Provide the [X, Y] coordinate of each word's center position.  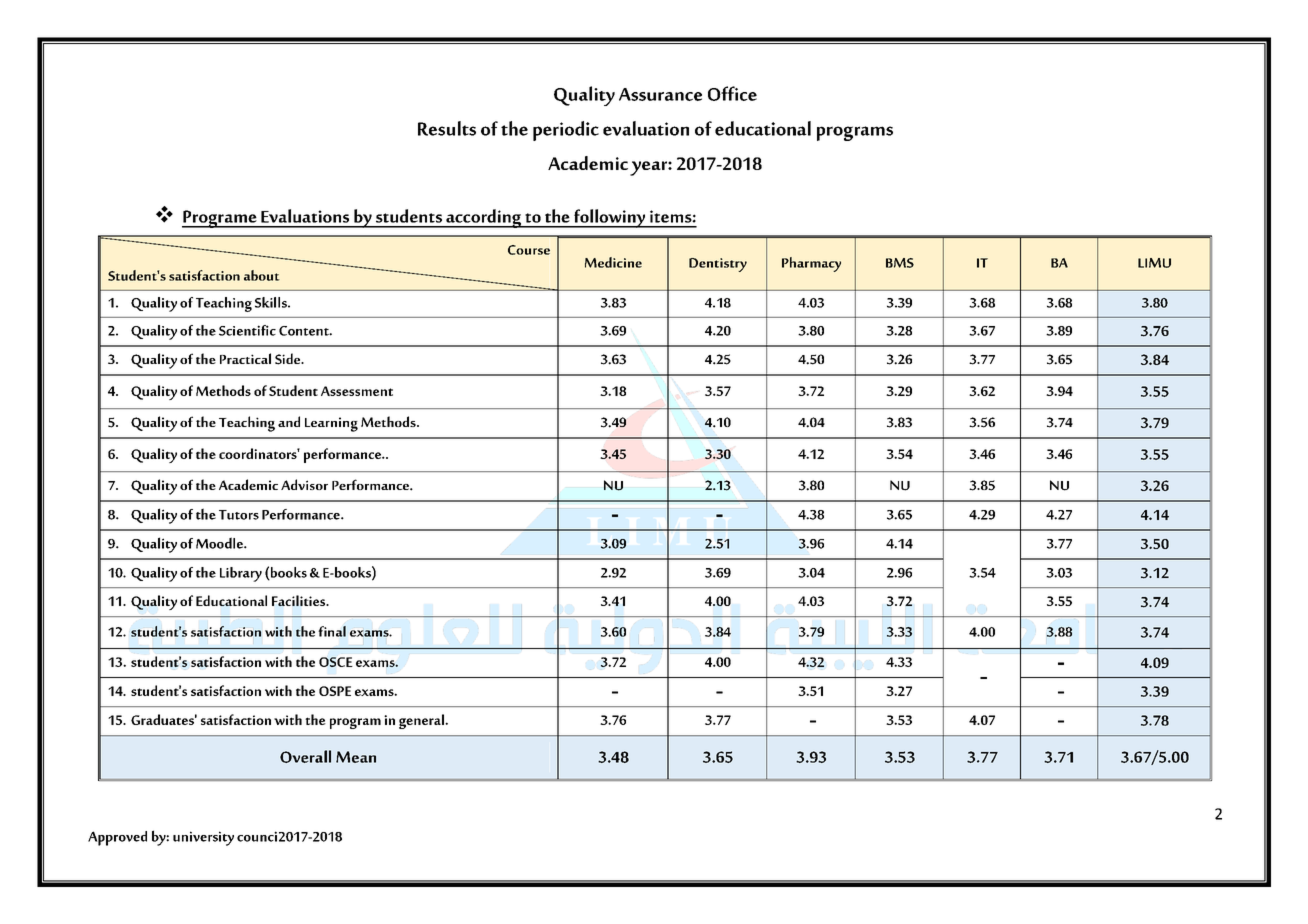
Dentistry [718, 265]
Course [529, 250]
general [422, 721]
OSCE [336, 662]
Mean [356, 757]
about [262, 275]
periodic [566, 131]
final [332, 631]
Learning [331, 424]
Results [447, 128]
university [203, 838]
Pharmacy [811, 264]
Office [732, 93]
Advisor [304, 484]
